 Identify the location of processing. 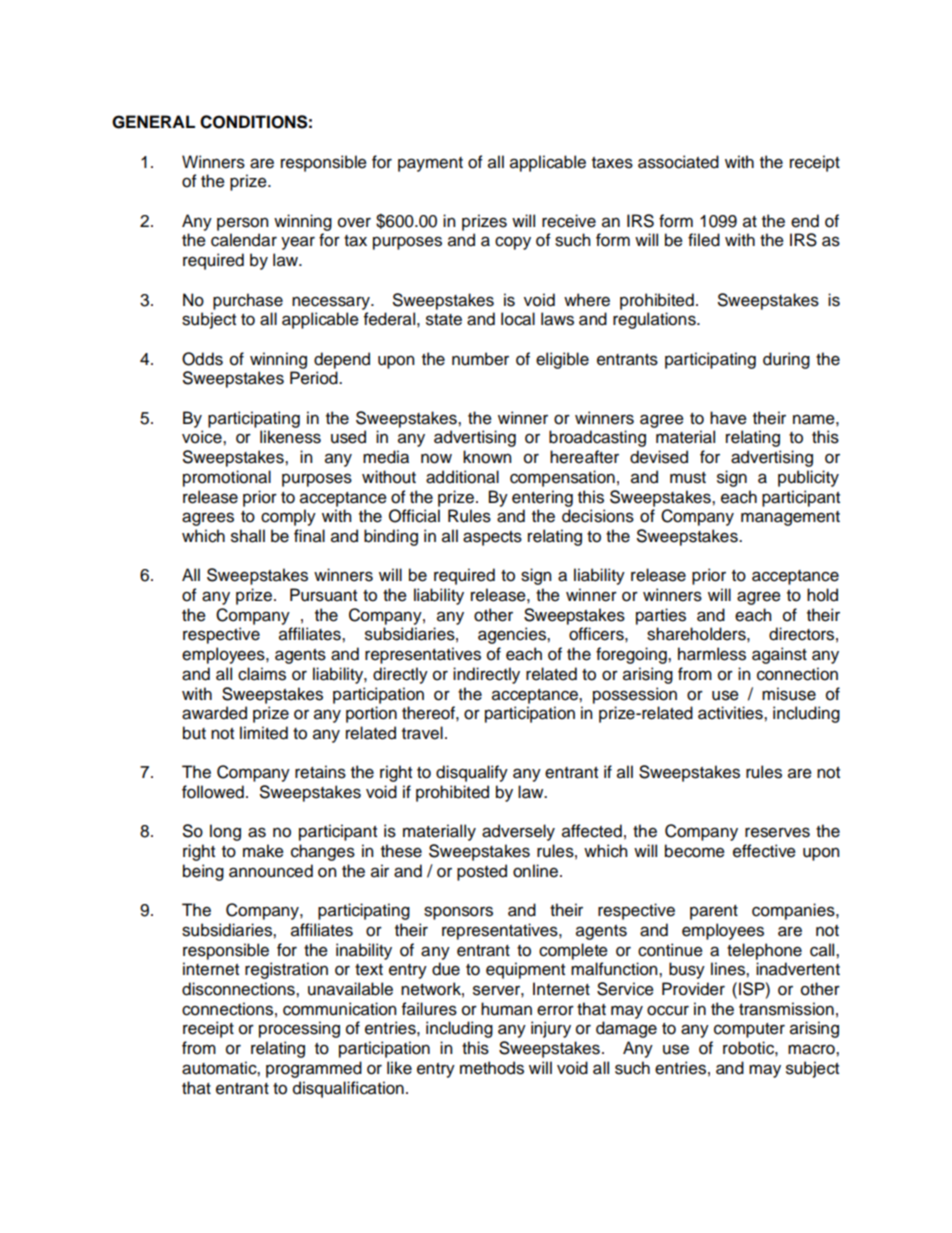
(299, 1029).
